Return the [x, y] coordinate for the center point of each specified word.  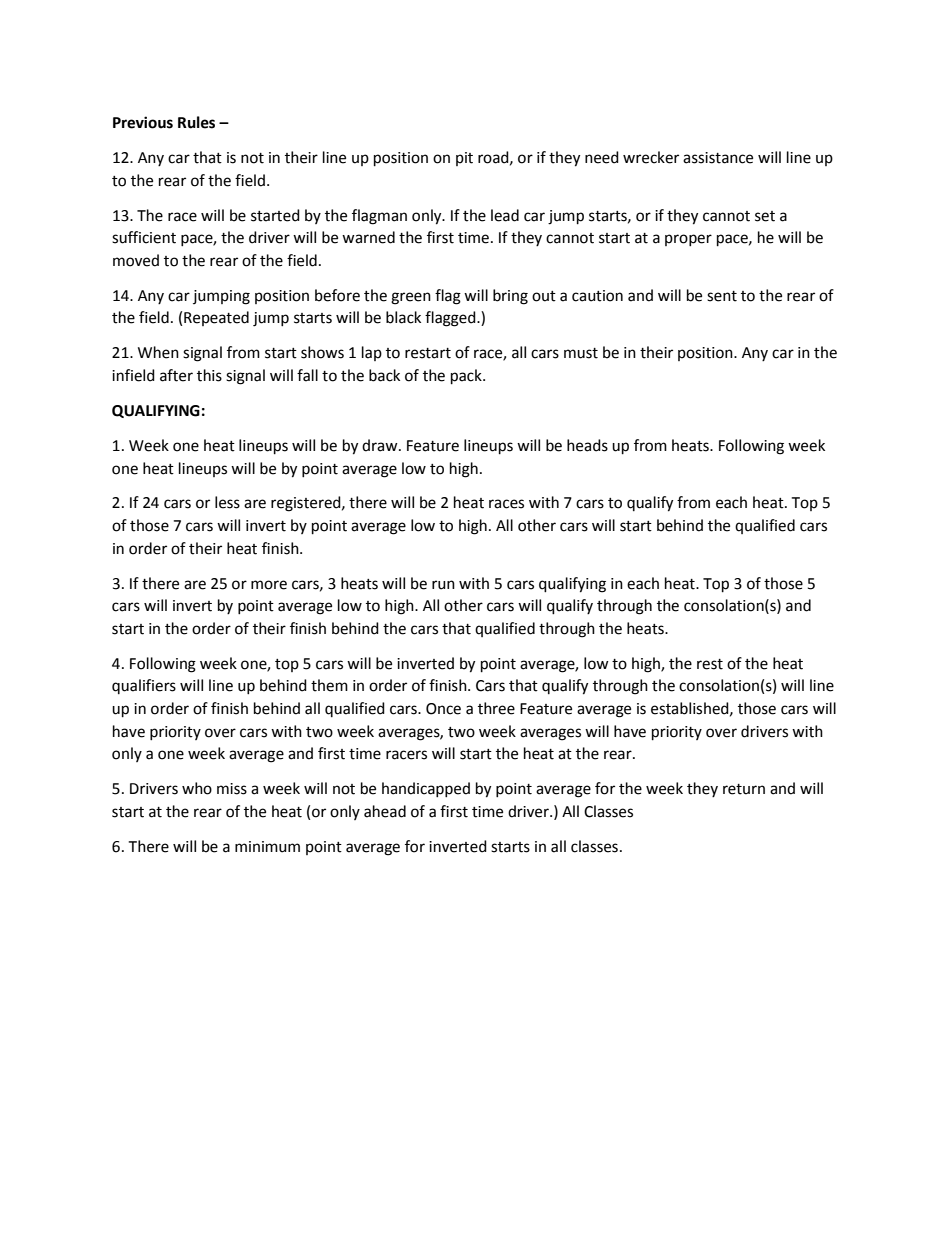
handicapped [426, 789]
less [227, 502]
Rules [196, 122]
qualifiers [144, 686]
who [197, 788]
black [403, 317]
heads [587, 445]
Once [443, 709]
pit [464, 159]
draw [381, 445]
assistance [718, 158]
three [496, 708]
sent [722, 296]
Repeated [216, 318]
